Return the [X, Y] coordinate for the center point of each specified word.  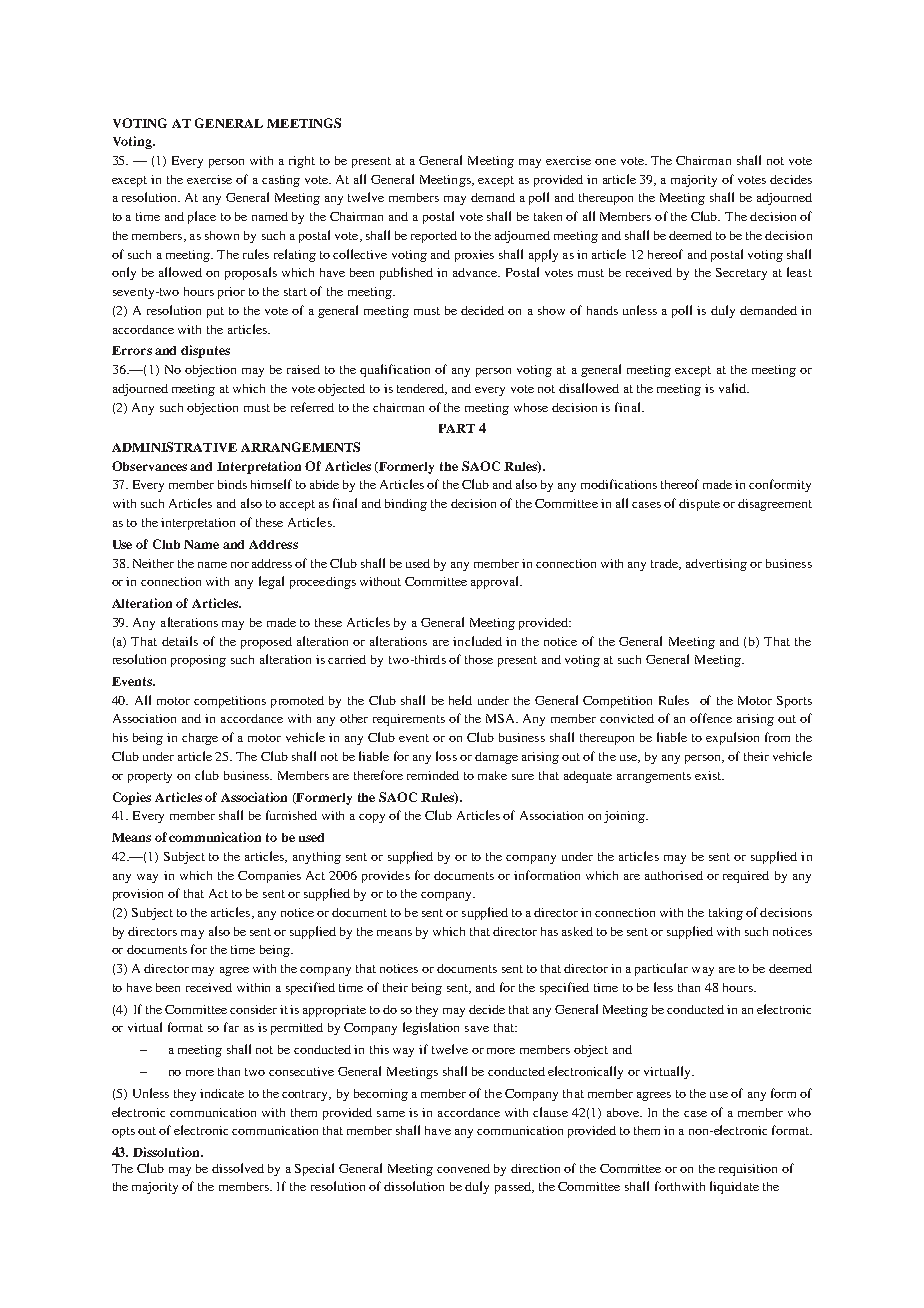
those [479, 659]
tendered [422, 389]
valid [733, 388]
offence [711, 718]
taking [726, 914]
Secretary [741, 274]
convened [463, 1168]
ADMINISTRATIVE [174, 447]
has [549, 931]
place [202, 217]
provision [138, 895]
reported [434, 237]
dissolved [238, 1168]
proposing [198, 661]
